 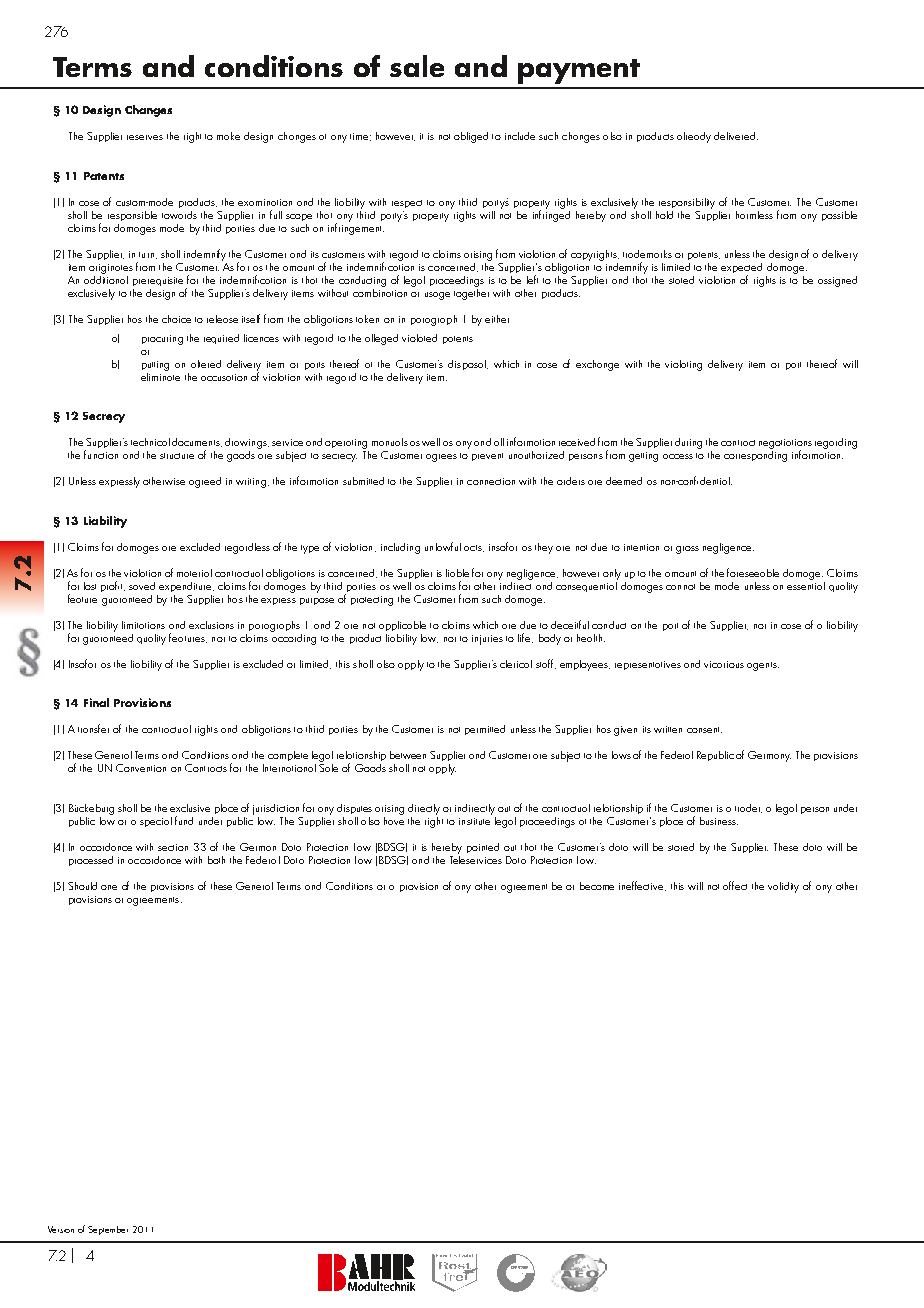 I want to click on delivered, so click(x=736, y=136).
